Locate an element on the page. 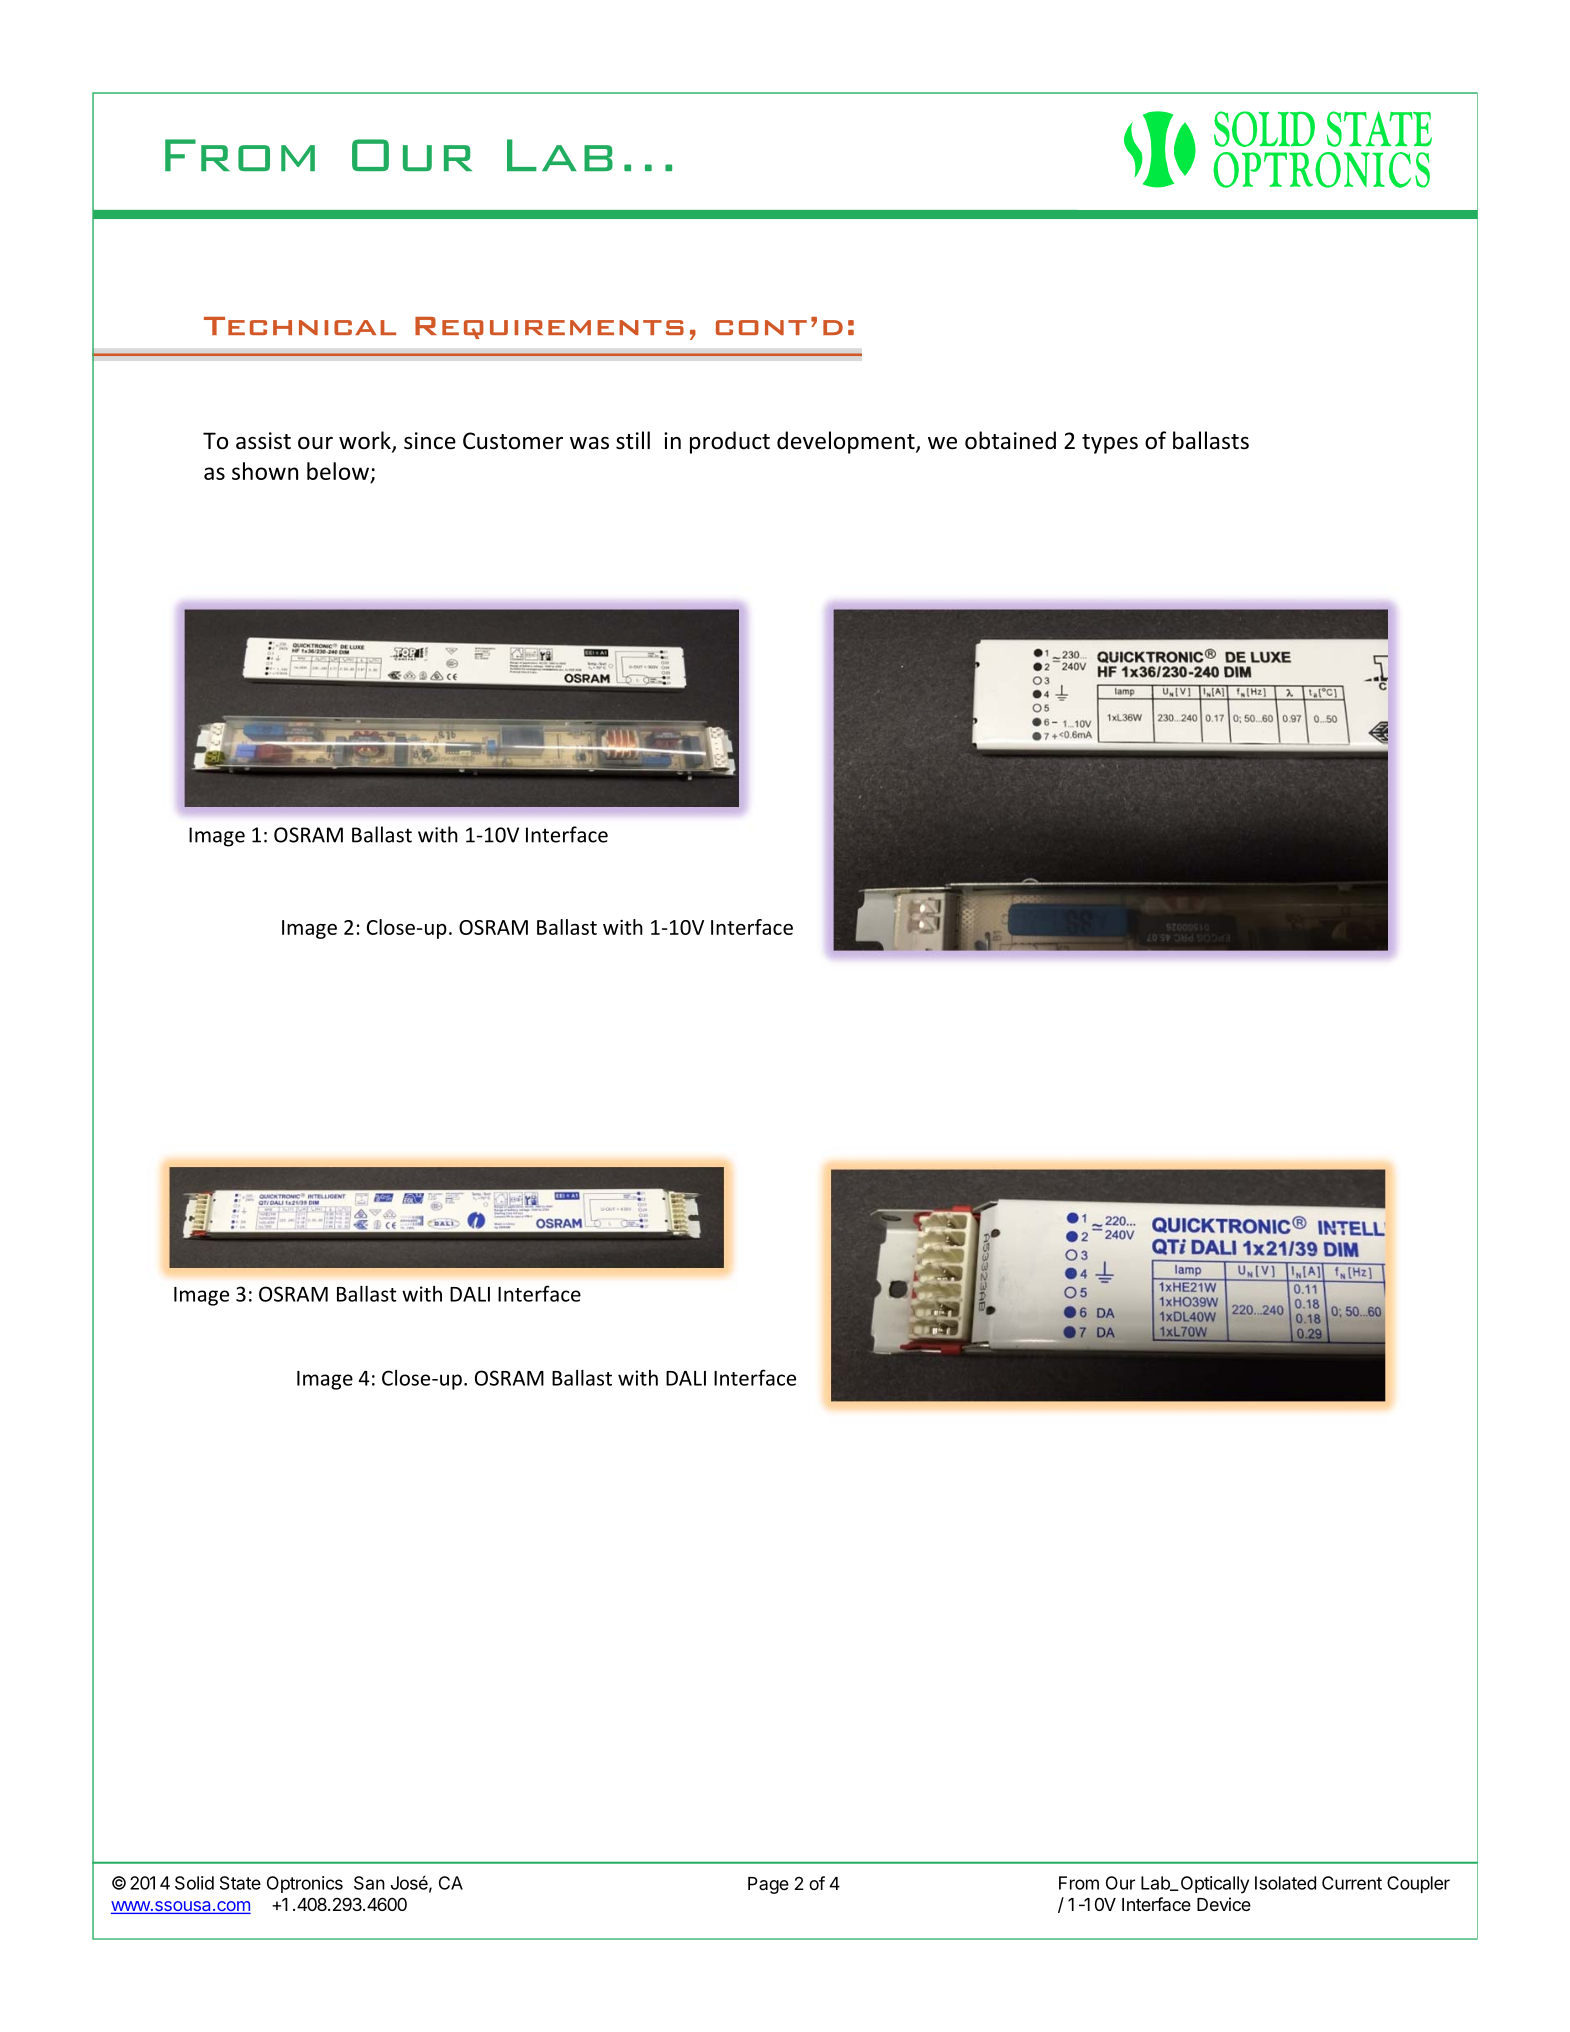  Page is located at coordinates (768, 1885).
